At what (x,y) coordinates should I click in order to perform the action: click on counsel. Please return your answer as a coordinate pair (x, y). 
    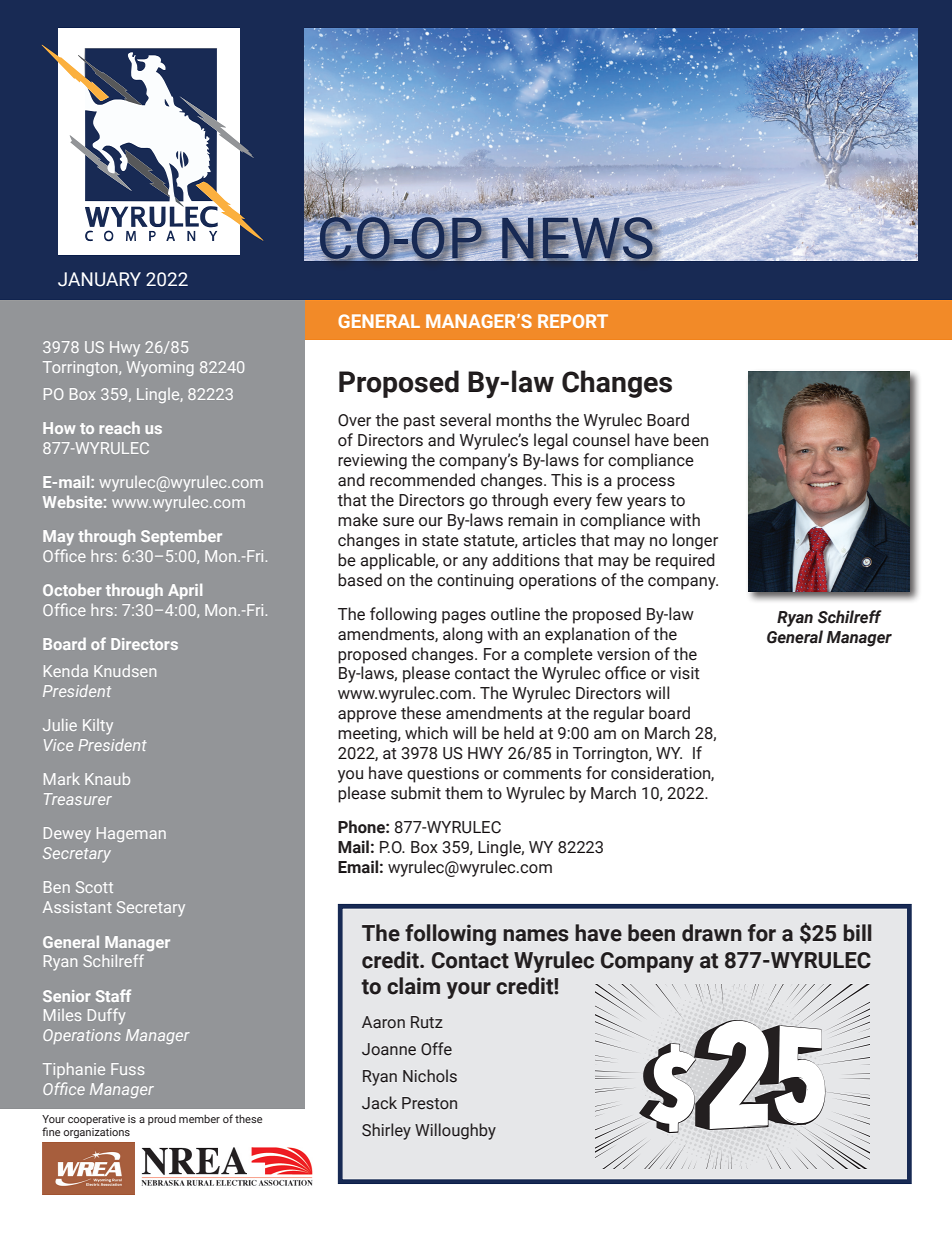
    Looking at the image, I should click on (601, 440).
